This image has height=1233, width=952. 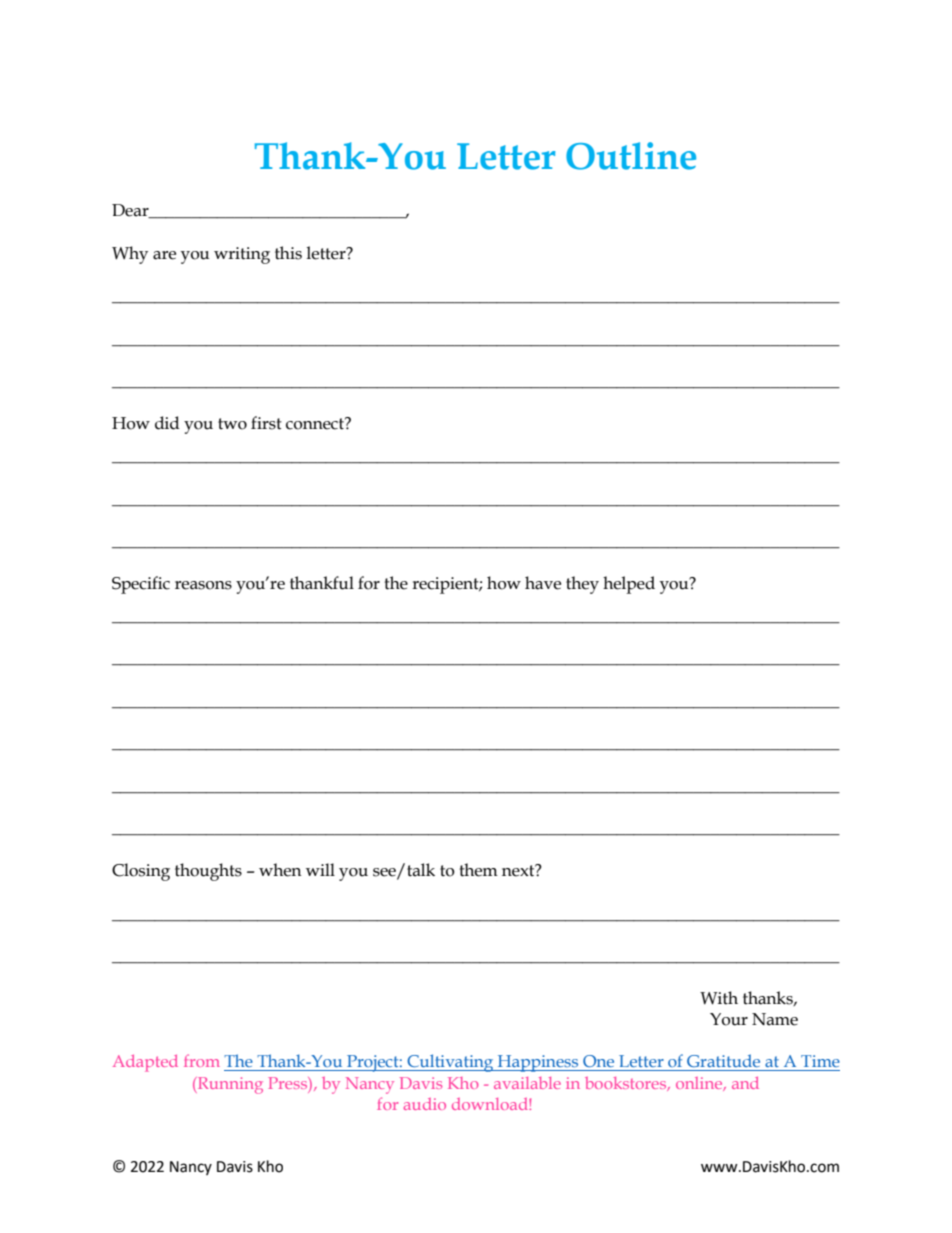 What do you see at coordinates (229, 1085) in the image?
I see `Running` at bounding box center [229, 1085].
